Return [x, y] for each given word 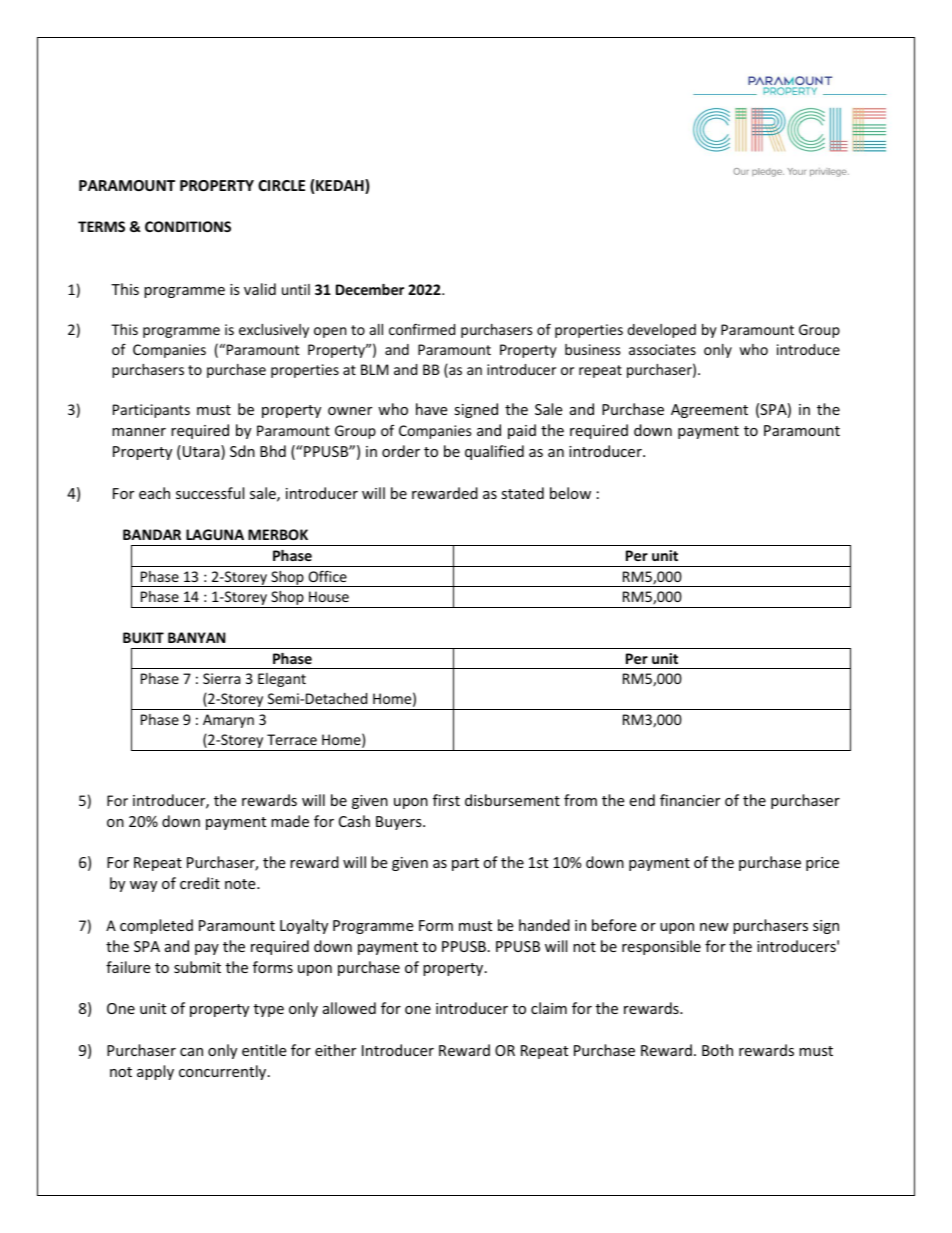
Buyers [400, 823]
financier [690, 800]
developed [661, 331]
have [431, 409]
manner [139, 432]
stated [522, 493]
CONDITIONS [188, 226]
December [370, 289]
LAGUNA [215, 534]
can [191, 1052]
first [446, 800]
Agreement [709, 411]
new [714, 927]
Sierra [221, 678]
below [570, 493]
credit [200, 883]
